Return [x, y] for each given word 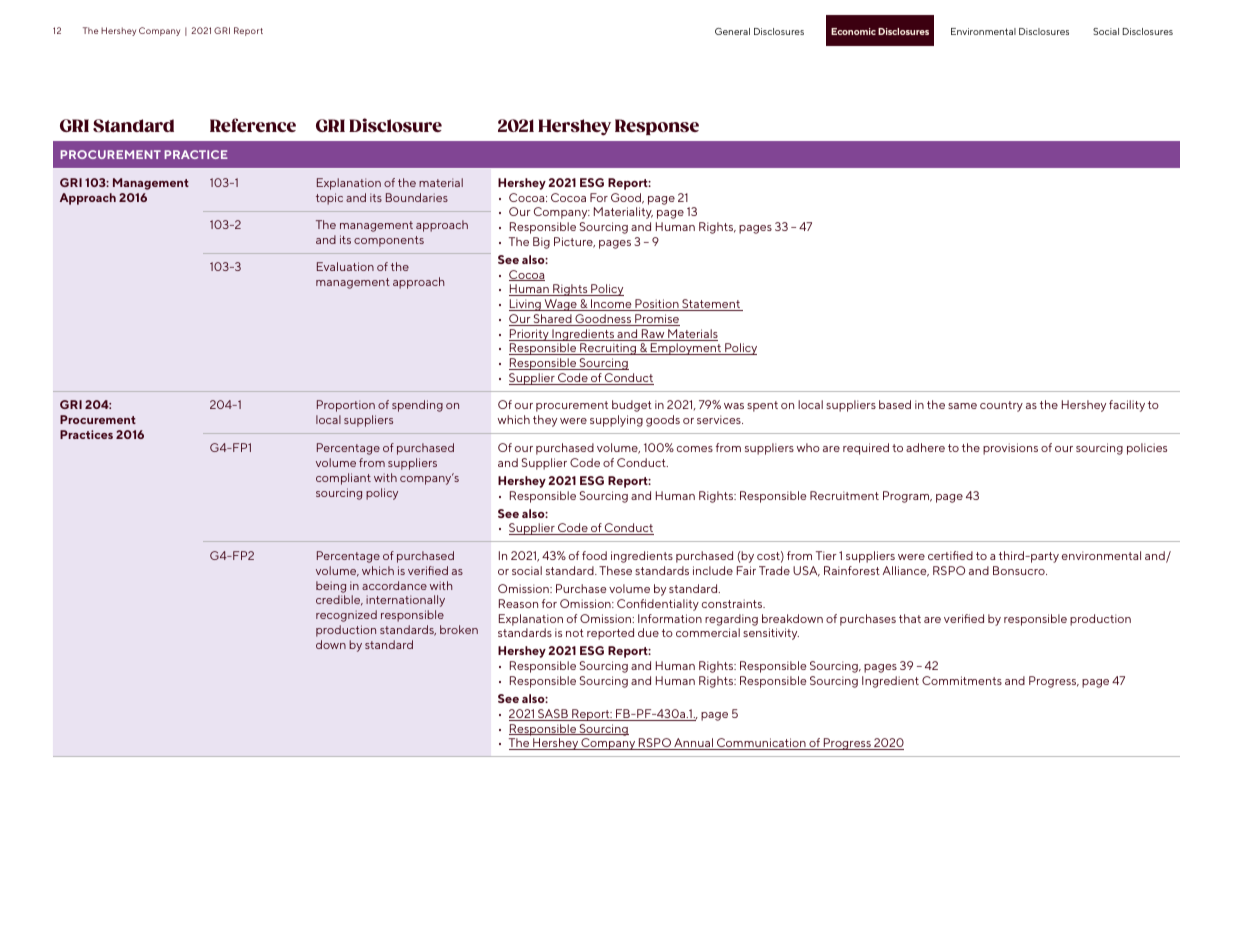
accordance [394, 585]
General [732, 31]
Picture [574, 242]
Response [657, 127]
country [1001, 406]
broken [459, 629]
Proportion [346, 406]
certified [950, 555]
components [389, 241]
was [734, 406]
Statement [711, 305]
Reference [253, 125]
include [713, 570]
